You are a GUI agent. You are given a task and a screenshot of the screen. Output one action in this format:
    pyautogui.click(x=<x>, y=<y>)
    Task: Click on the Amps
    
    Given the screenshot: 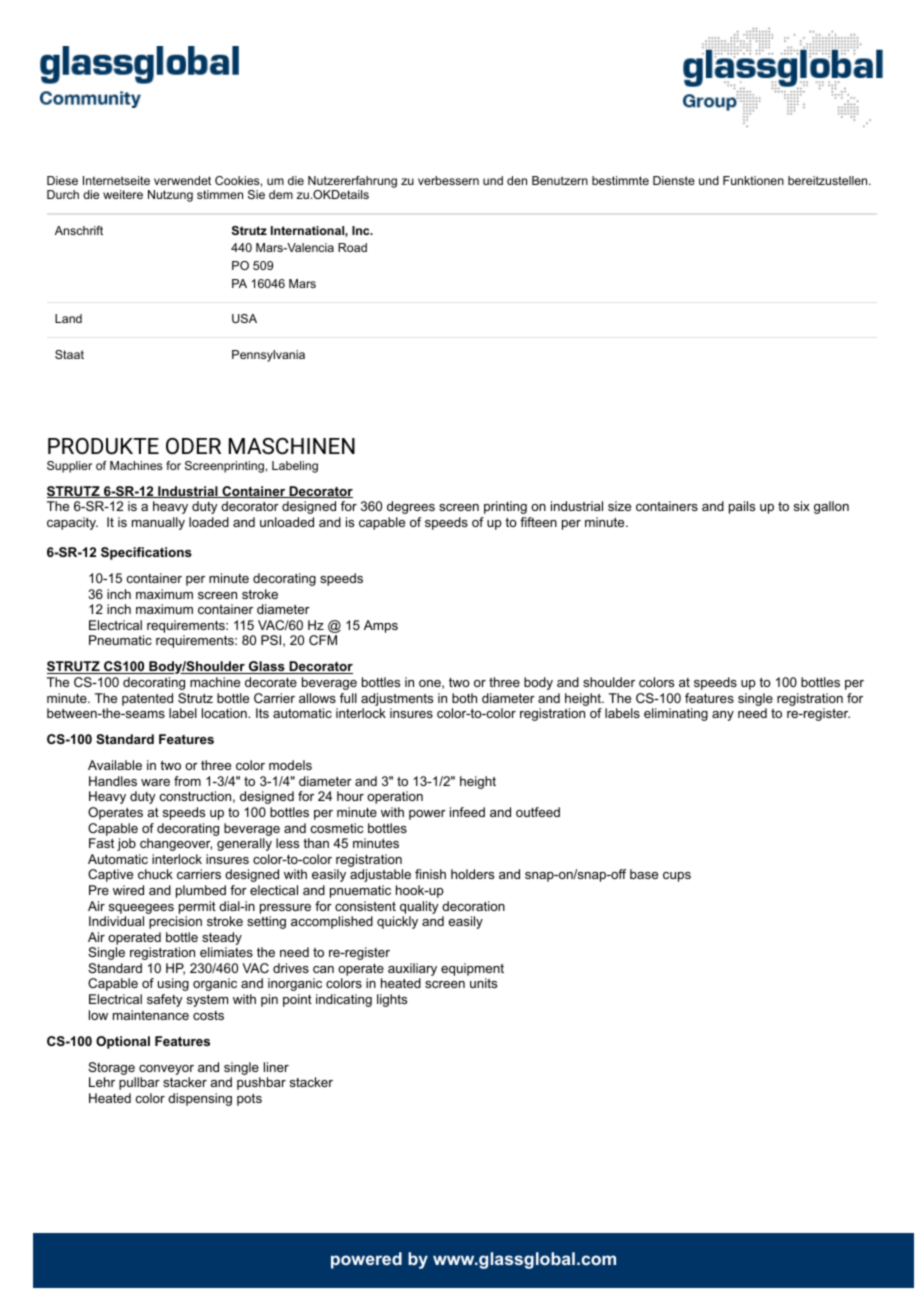 What is the action you would take?
    pyautogui.click(x=381, y=626)
